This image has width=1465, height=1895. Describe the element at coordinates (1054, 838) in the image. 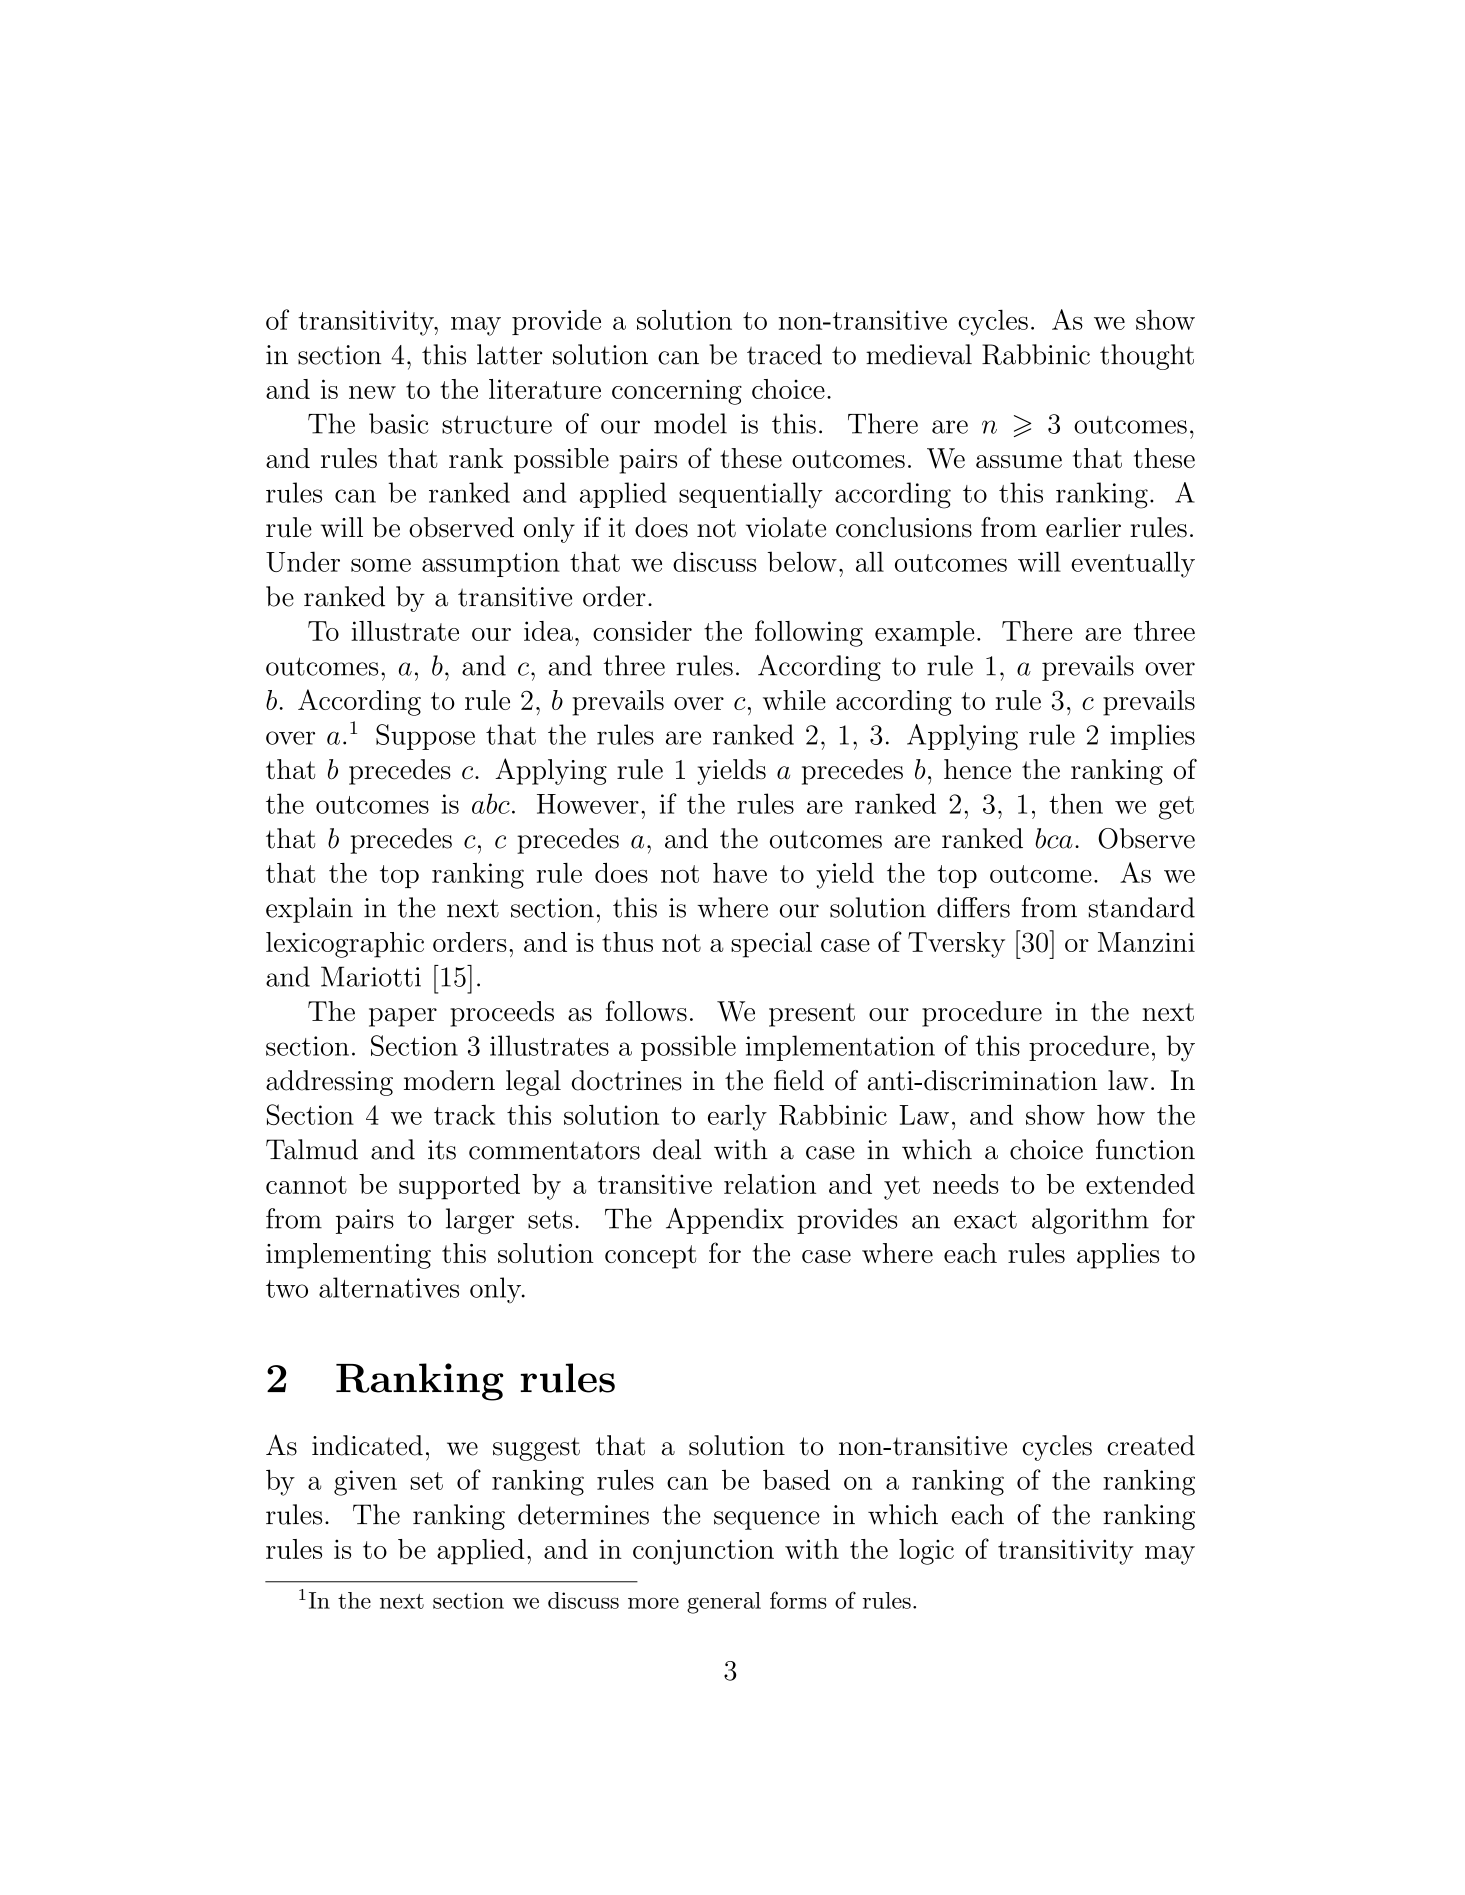

I see `bca` at that location.
